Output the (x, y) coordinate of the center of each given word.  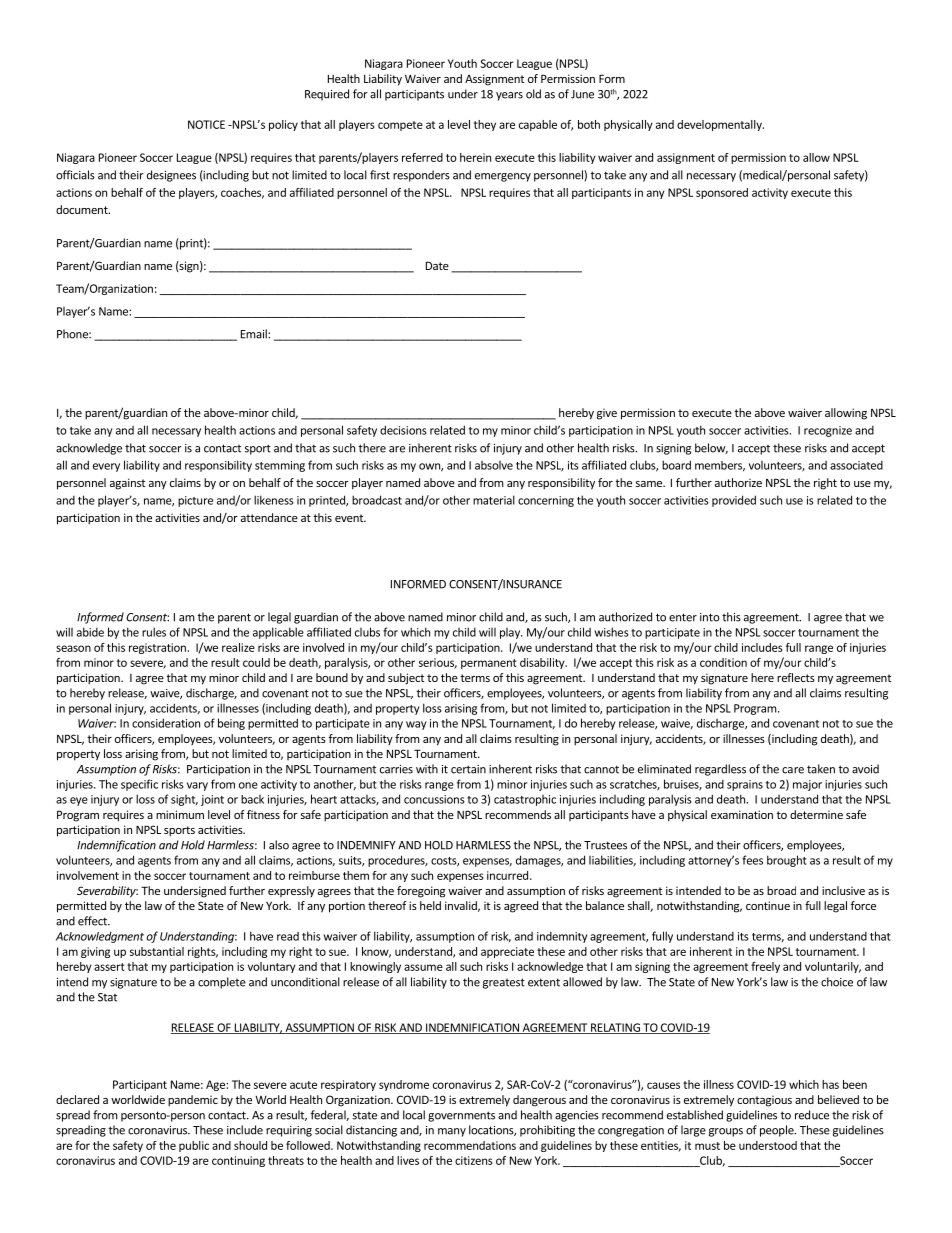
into (710, 617)
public (194, 1146)
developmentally (720, 125)
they (485, 125)
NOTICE (206, 124)
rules (154, 632)
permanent (489, 664)
